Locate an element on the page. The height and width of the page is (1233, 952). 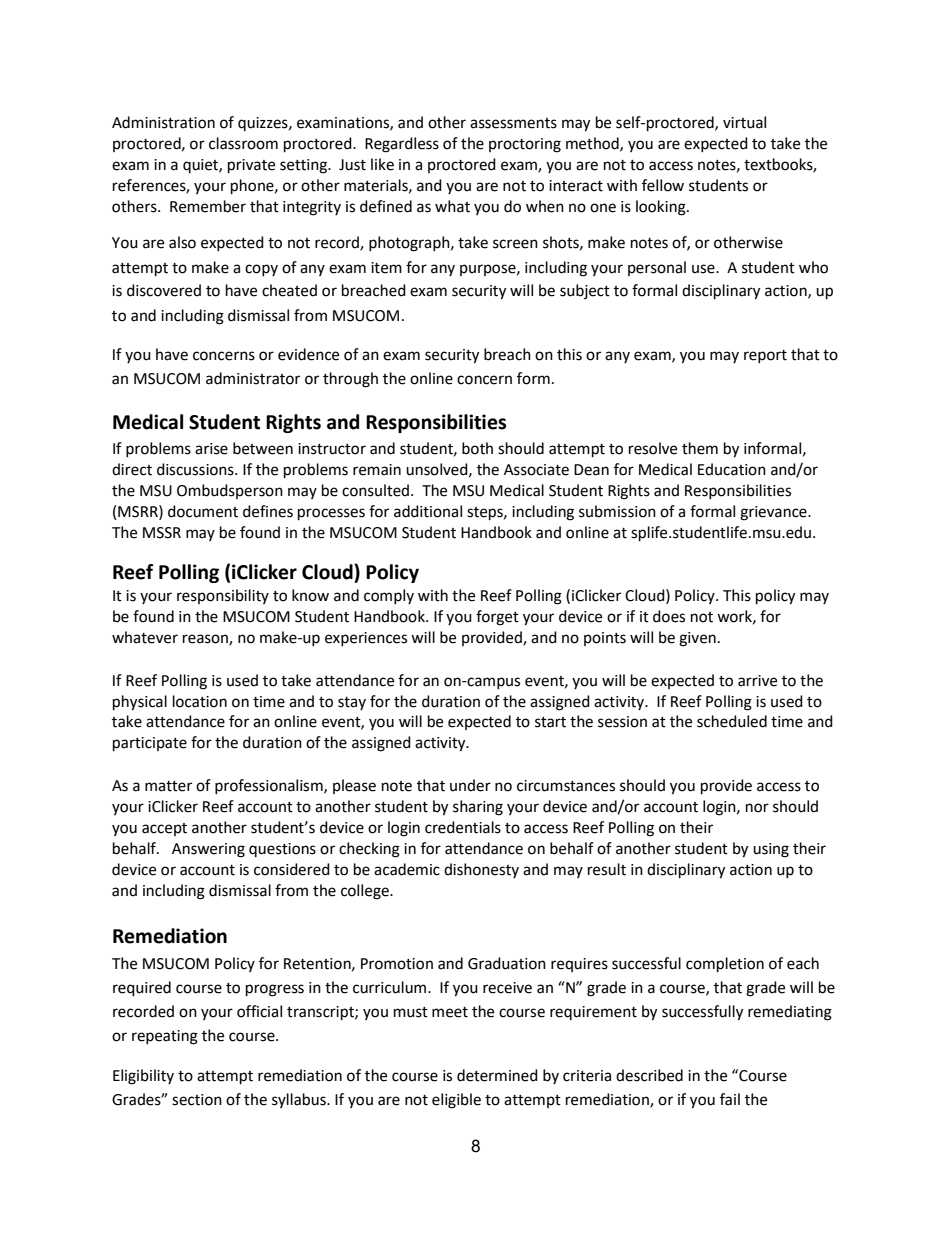
arise is located at coordinates (211, 449).
